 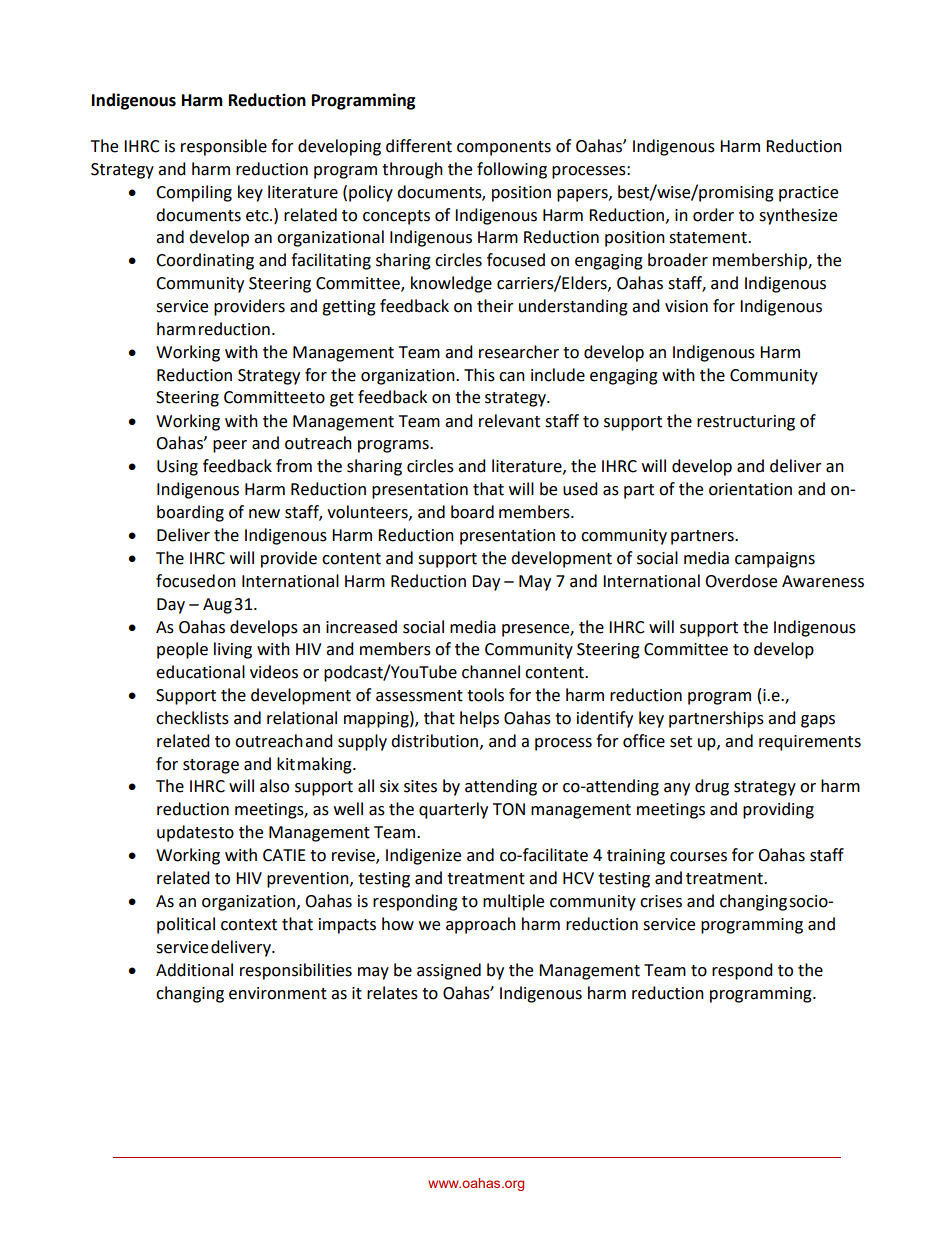 What do you see at coordinates (449, 971) in the page?
I see `assigned` at bounding box center [449, 971].
